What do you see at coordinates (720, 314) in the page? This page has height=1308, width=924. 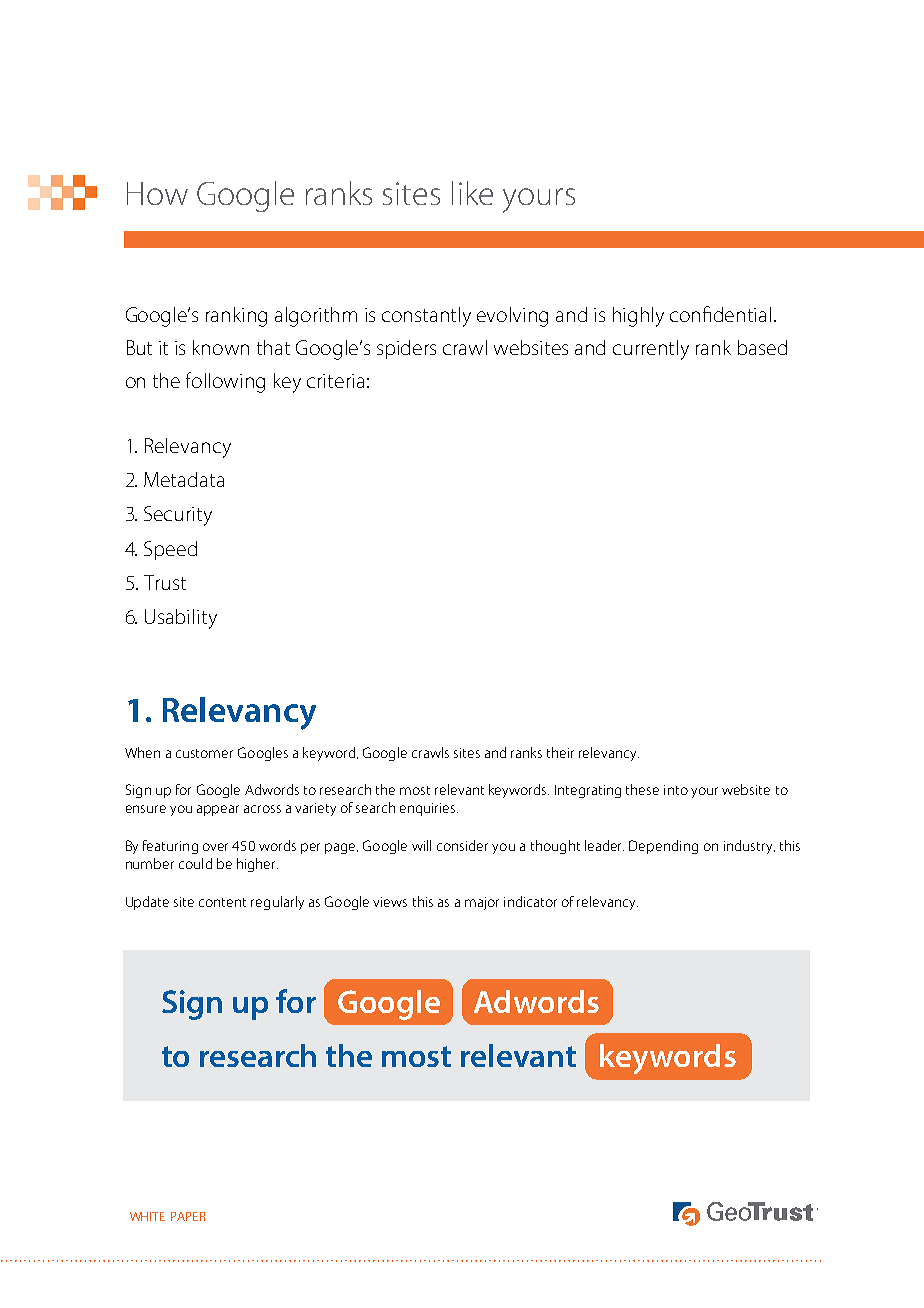 I see `confidential` at bounding box center [720, 314].
